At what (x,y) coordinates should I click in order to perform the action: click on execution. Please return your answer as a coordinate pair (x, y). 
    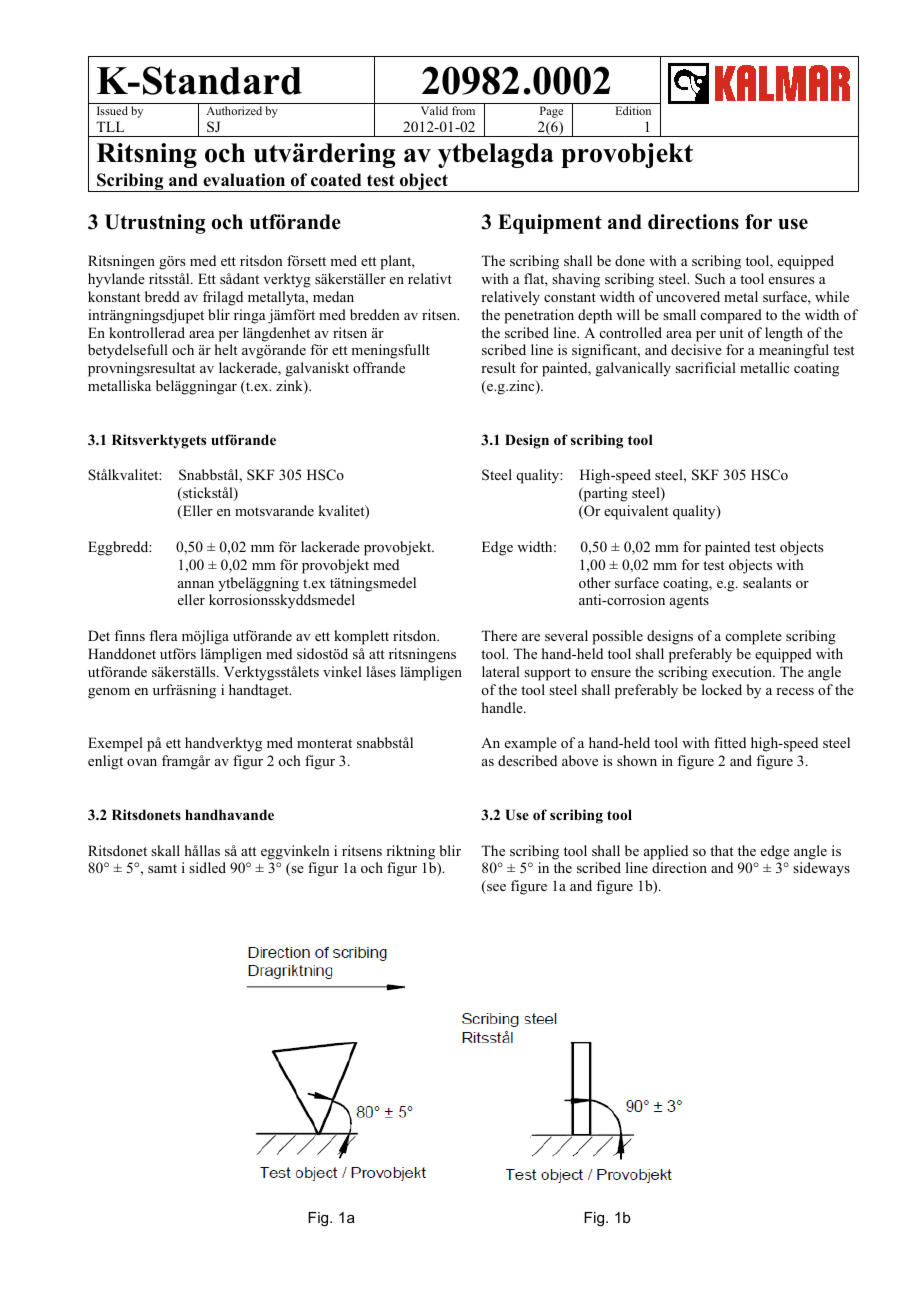
    Looking at the image, I should click on (743, 671).
